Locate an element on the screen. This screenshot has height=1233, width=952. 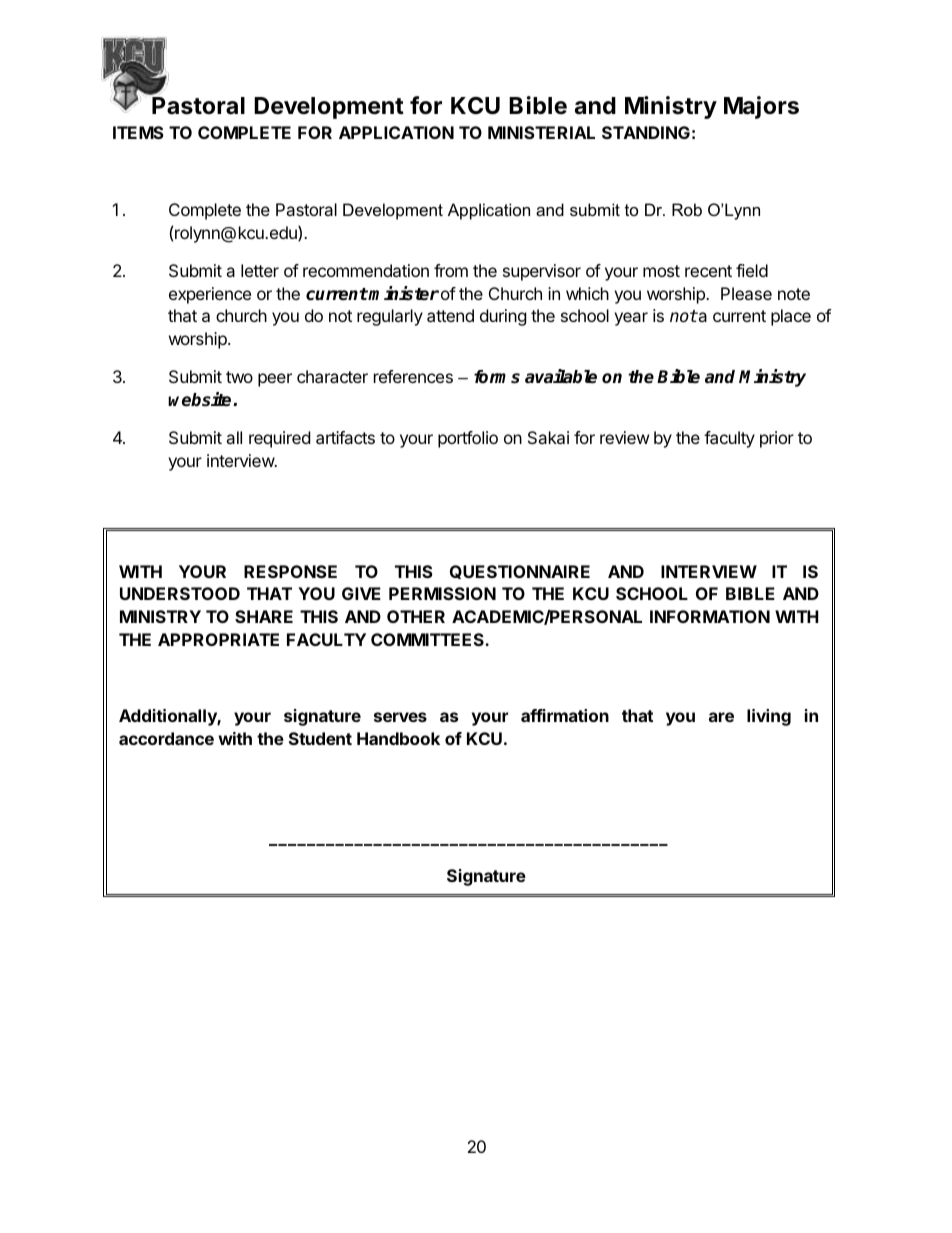
STANDING is located at coordinates (646, 132).
